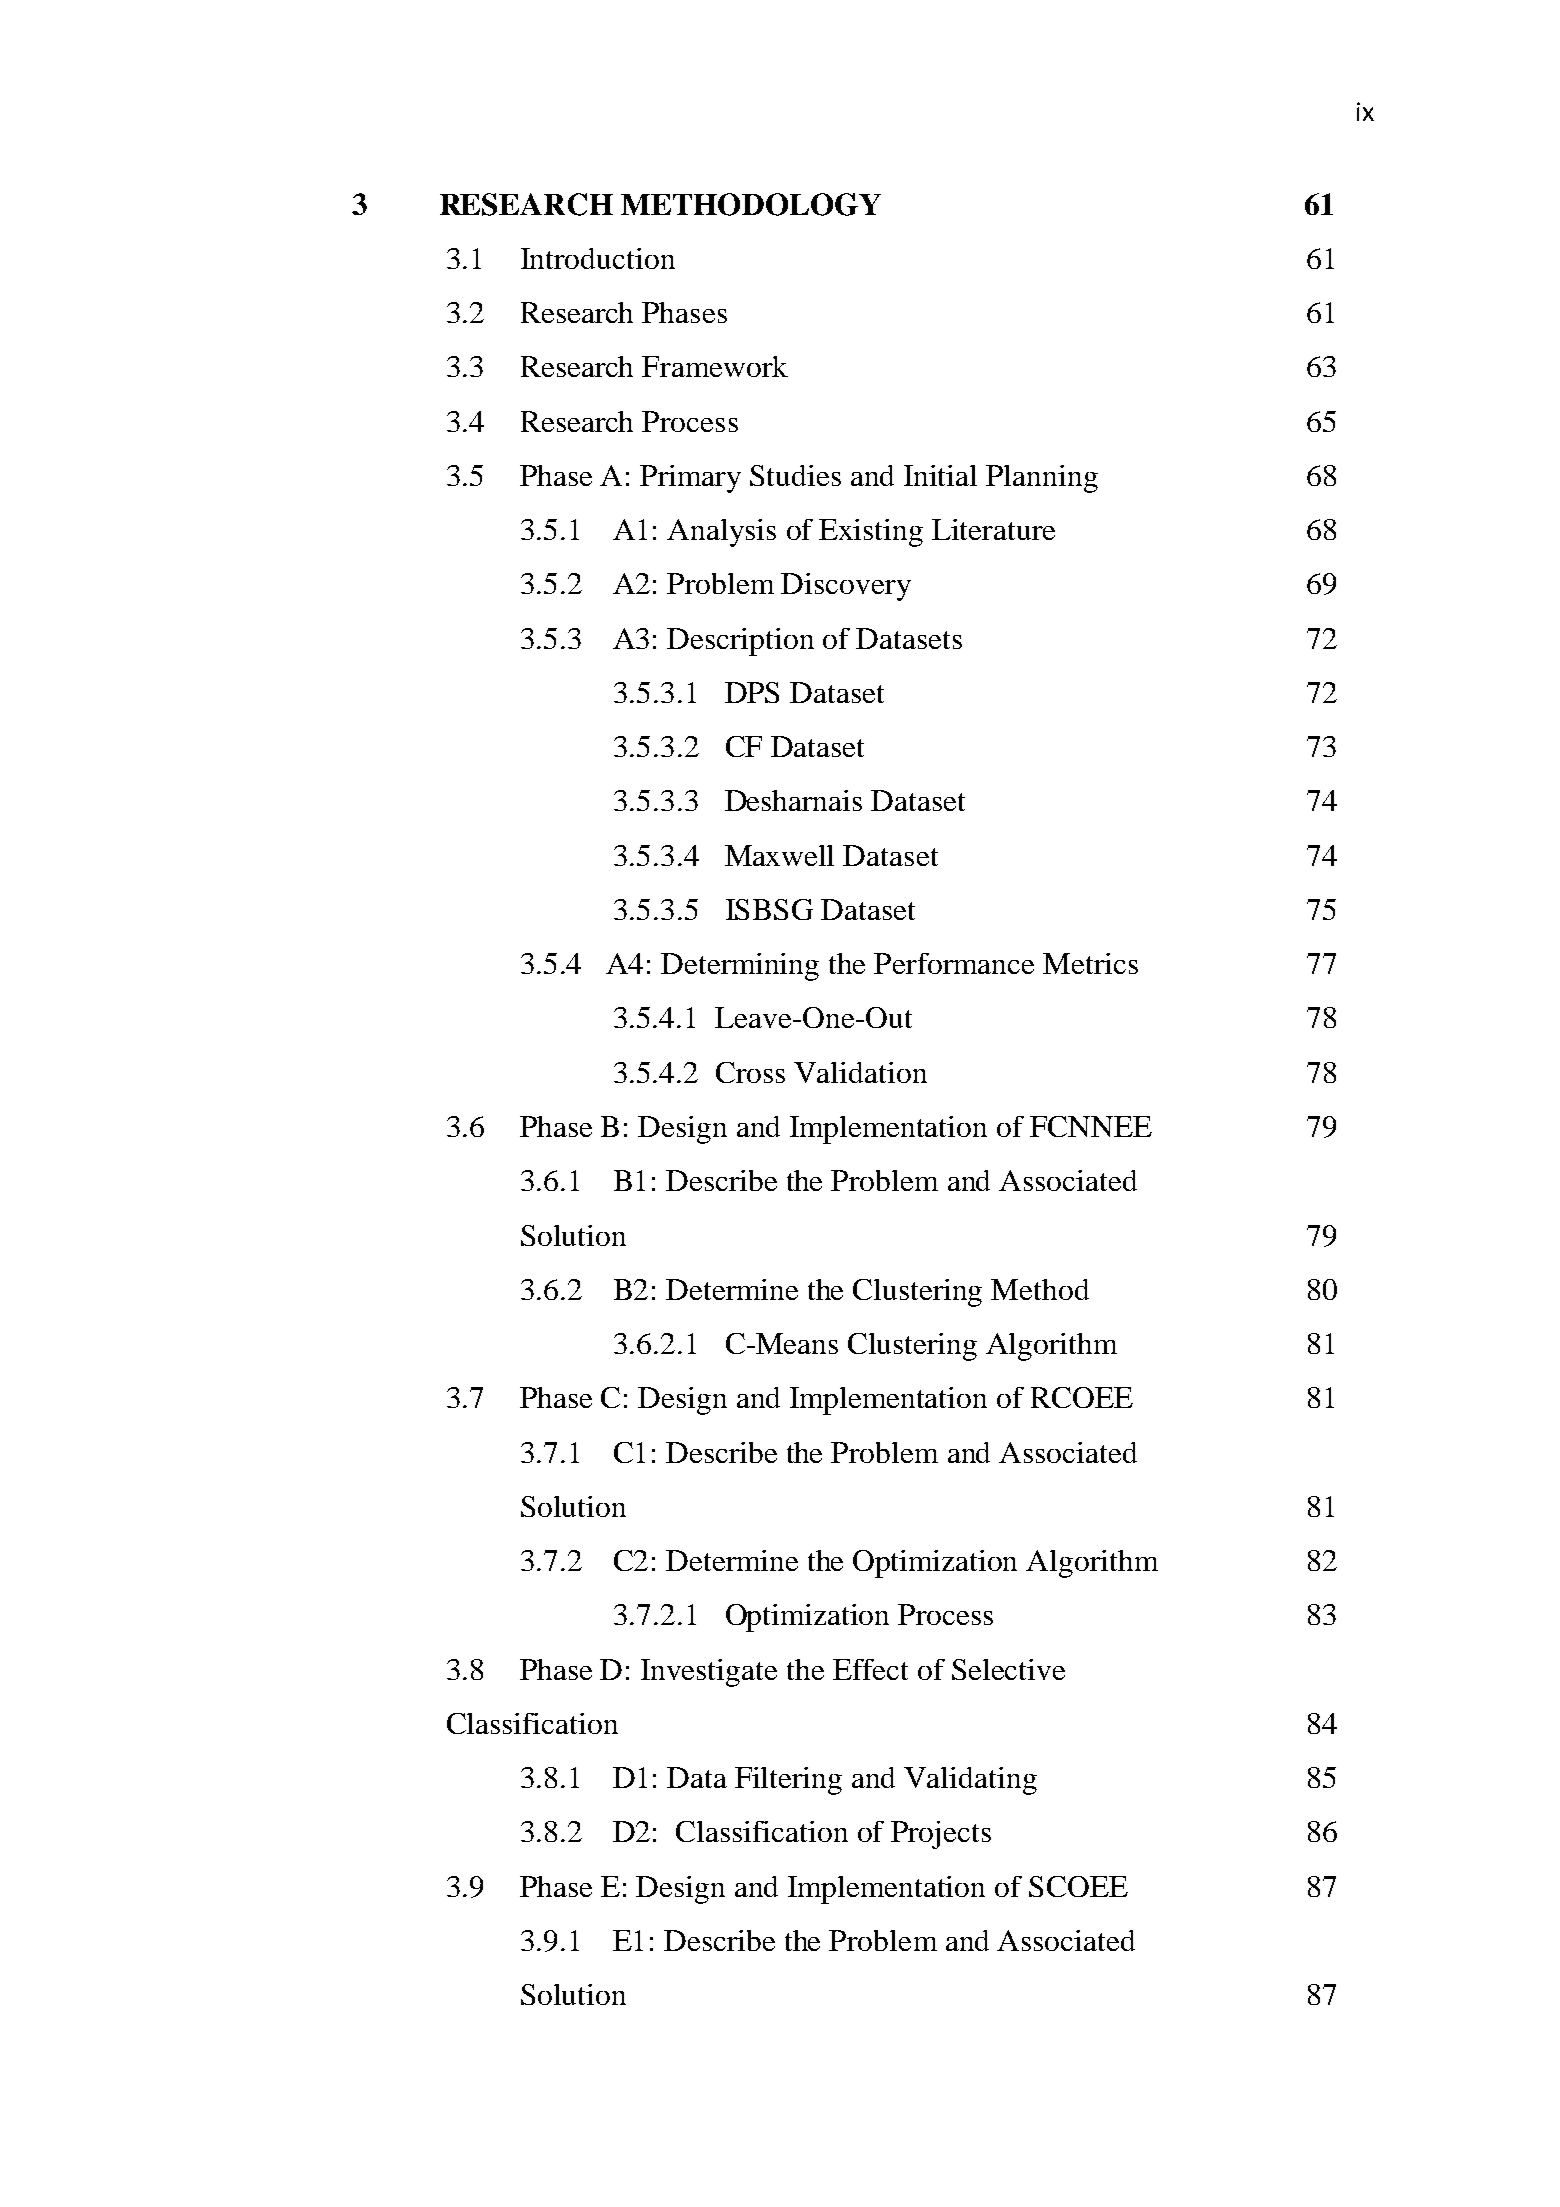  I want to click on Cross, so click(750, 1072).
